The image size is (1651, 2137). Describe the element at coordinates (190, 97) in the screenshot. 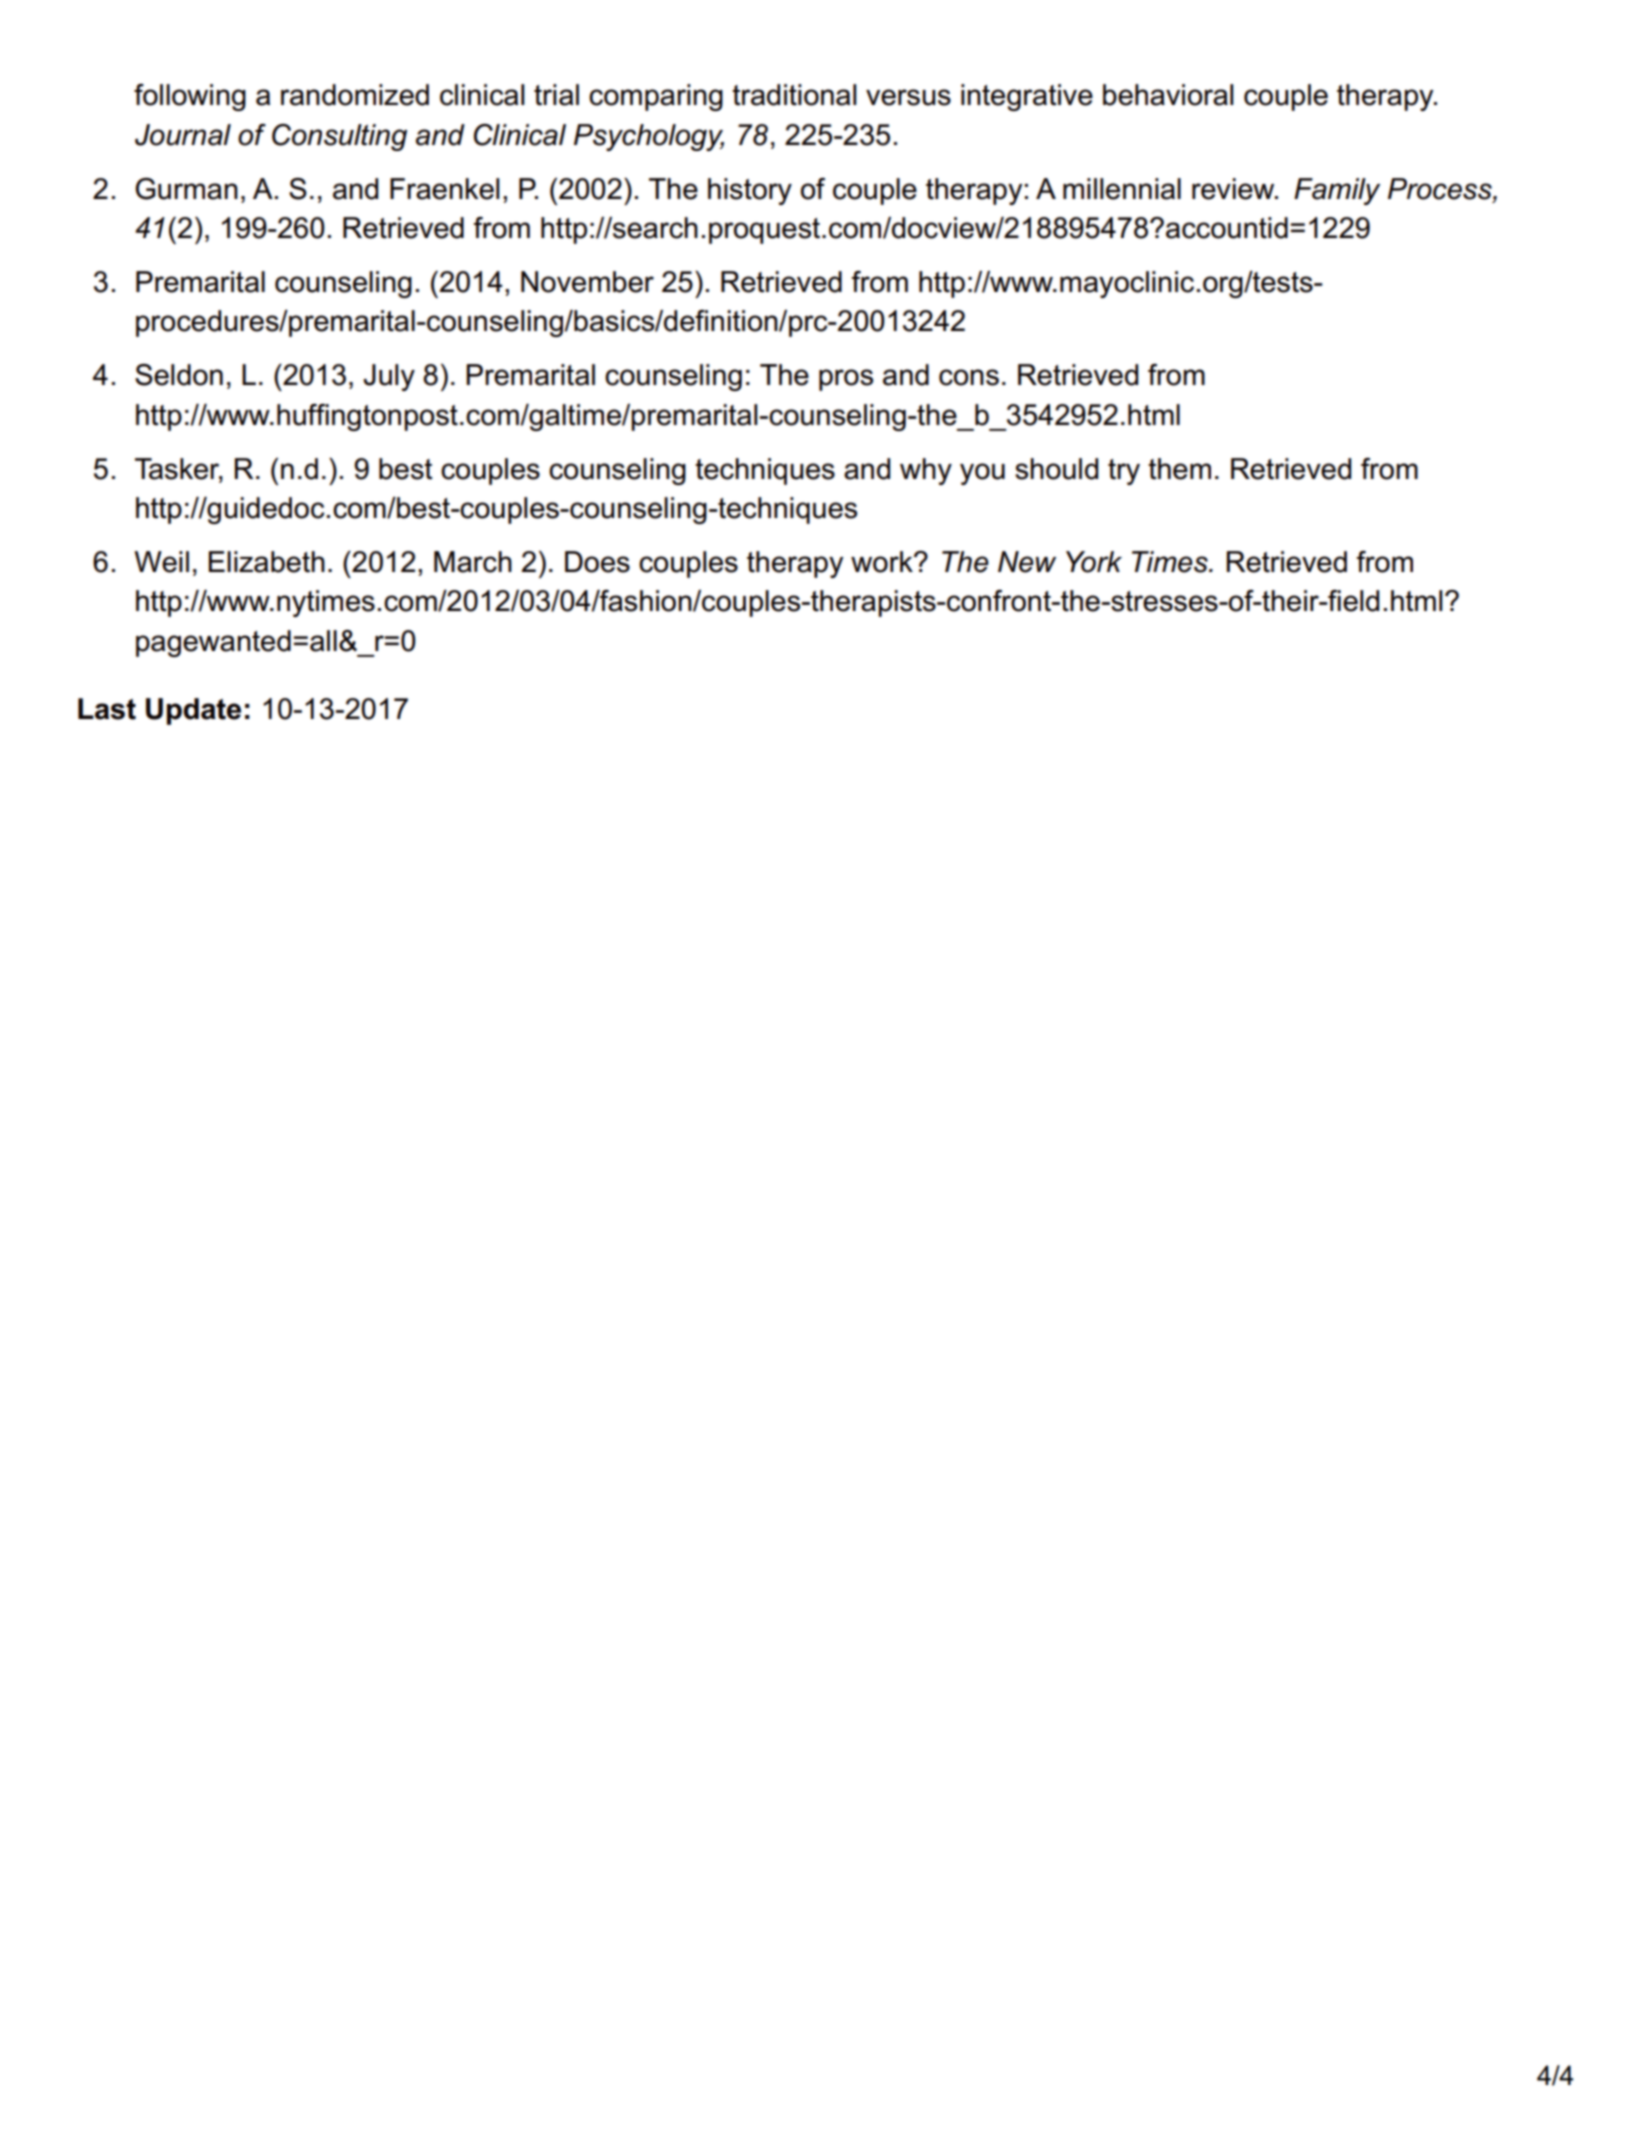

I see `following` at that location.
